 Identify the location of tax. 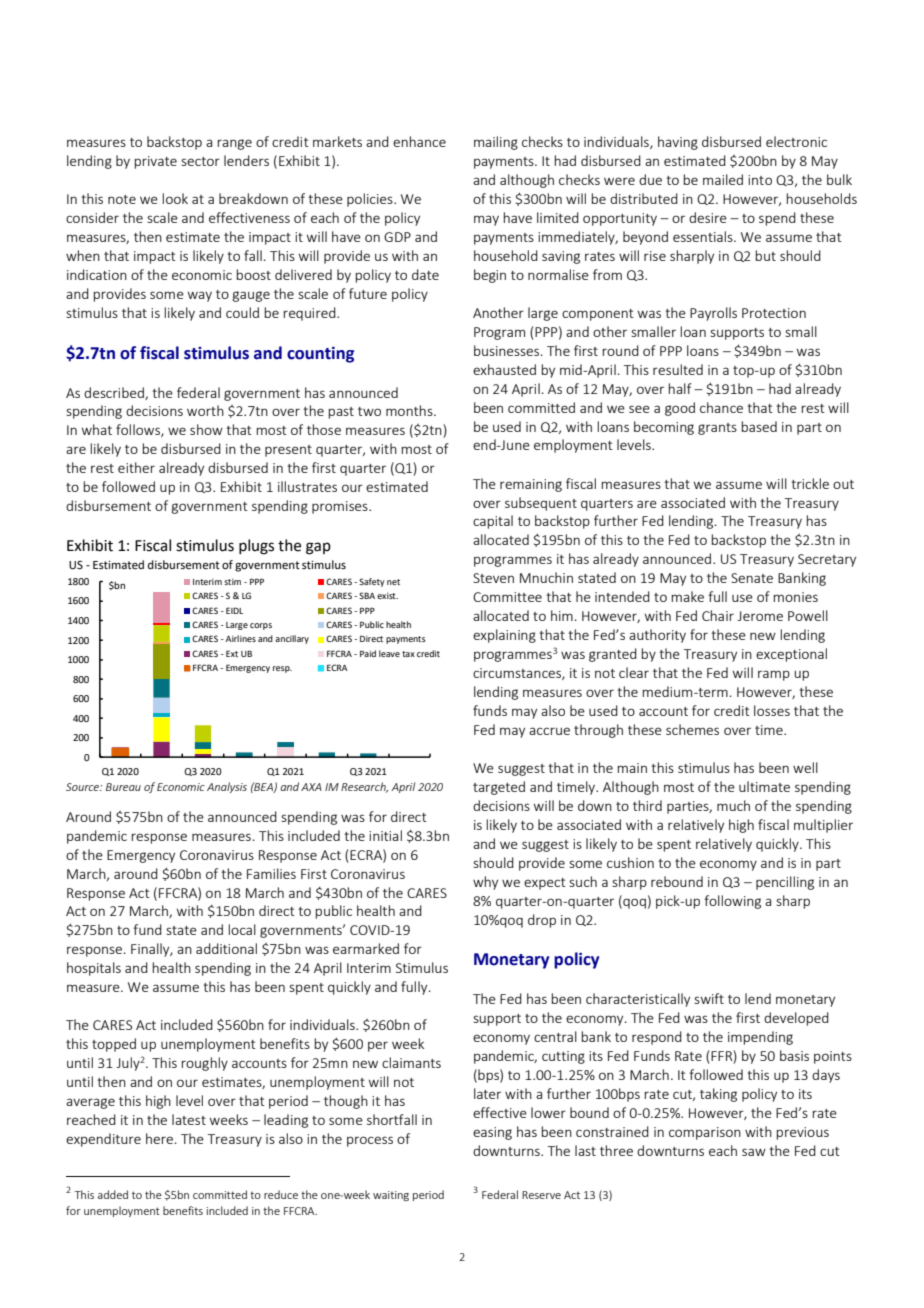
(408, 654).
